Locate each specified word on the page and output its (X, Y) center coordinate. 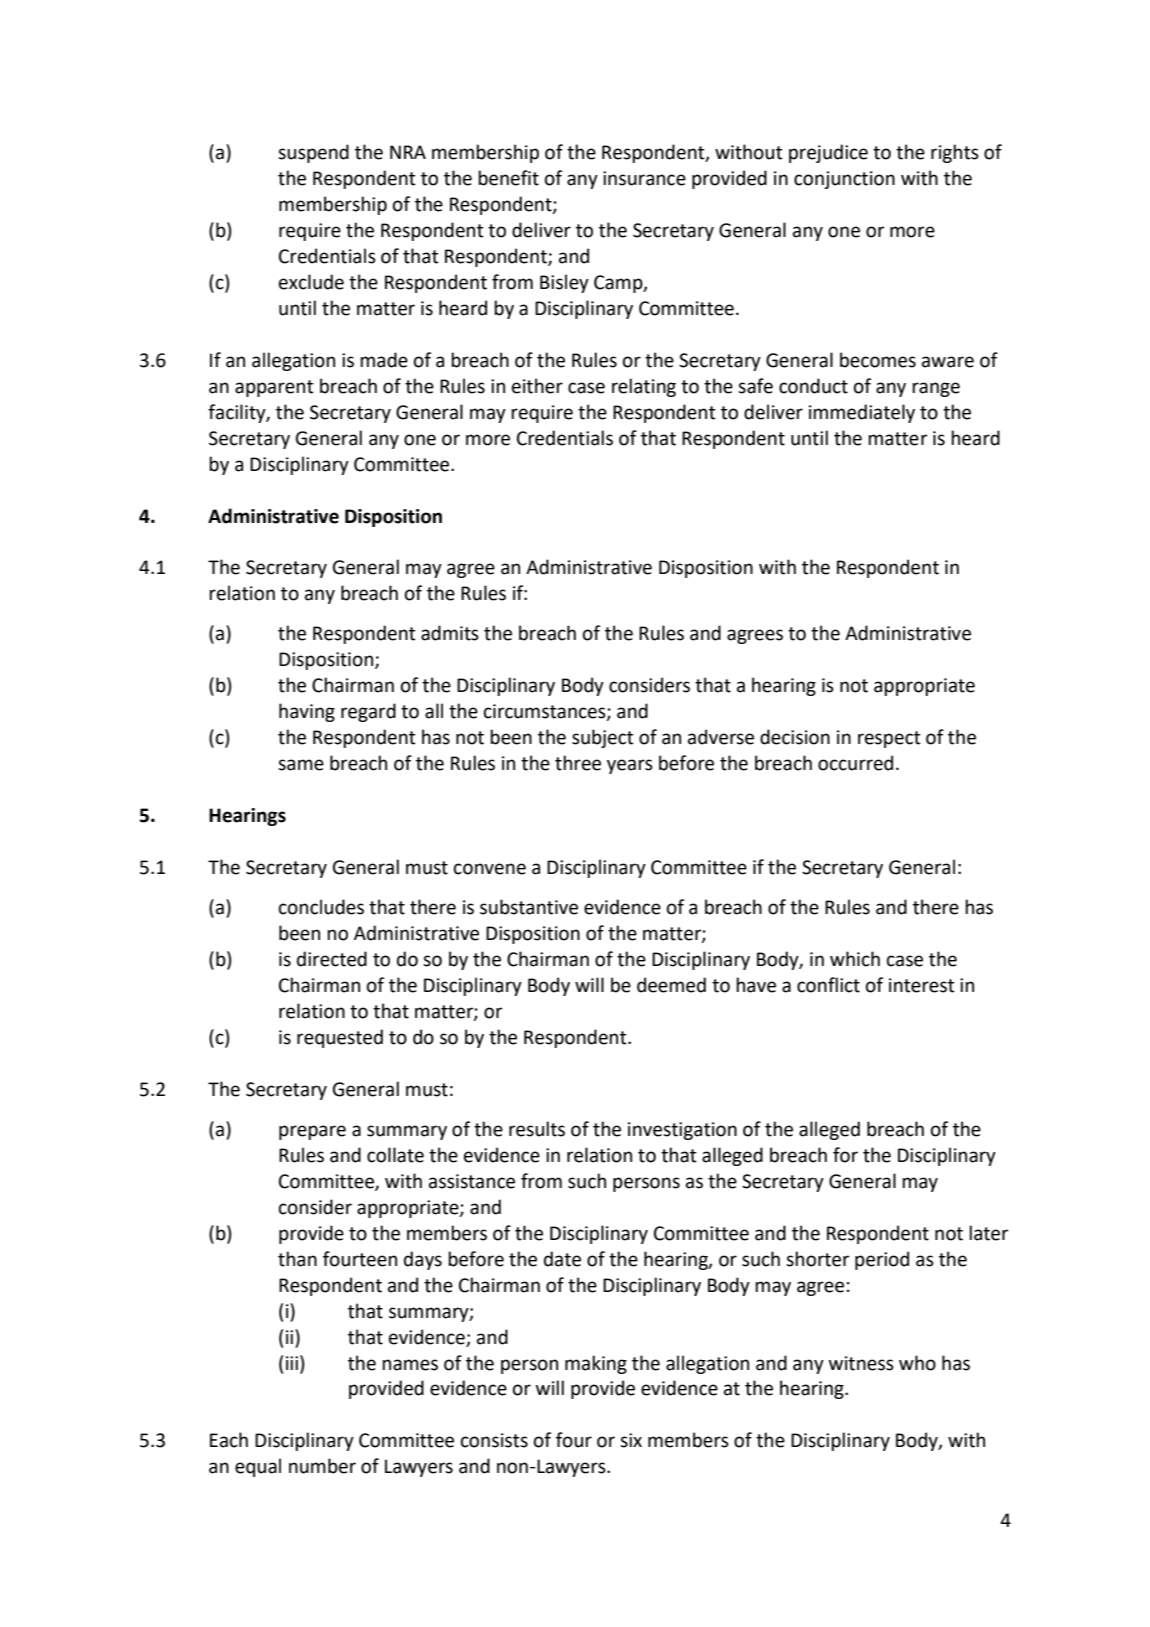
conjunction (844, 180)
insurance (644, 178)
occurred (855, 763)
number (322, 1466)
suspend (313, 153)
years (630, 766)
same (301, 765)
